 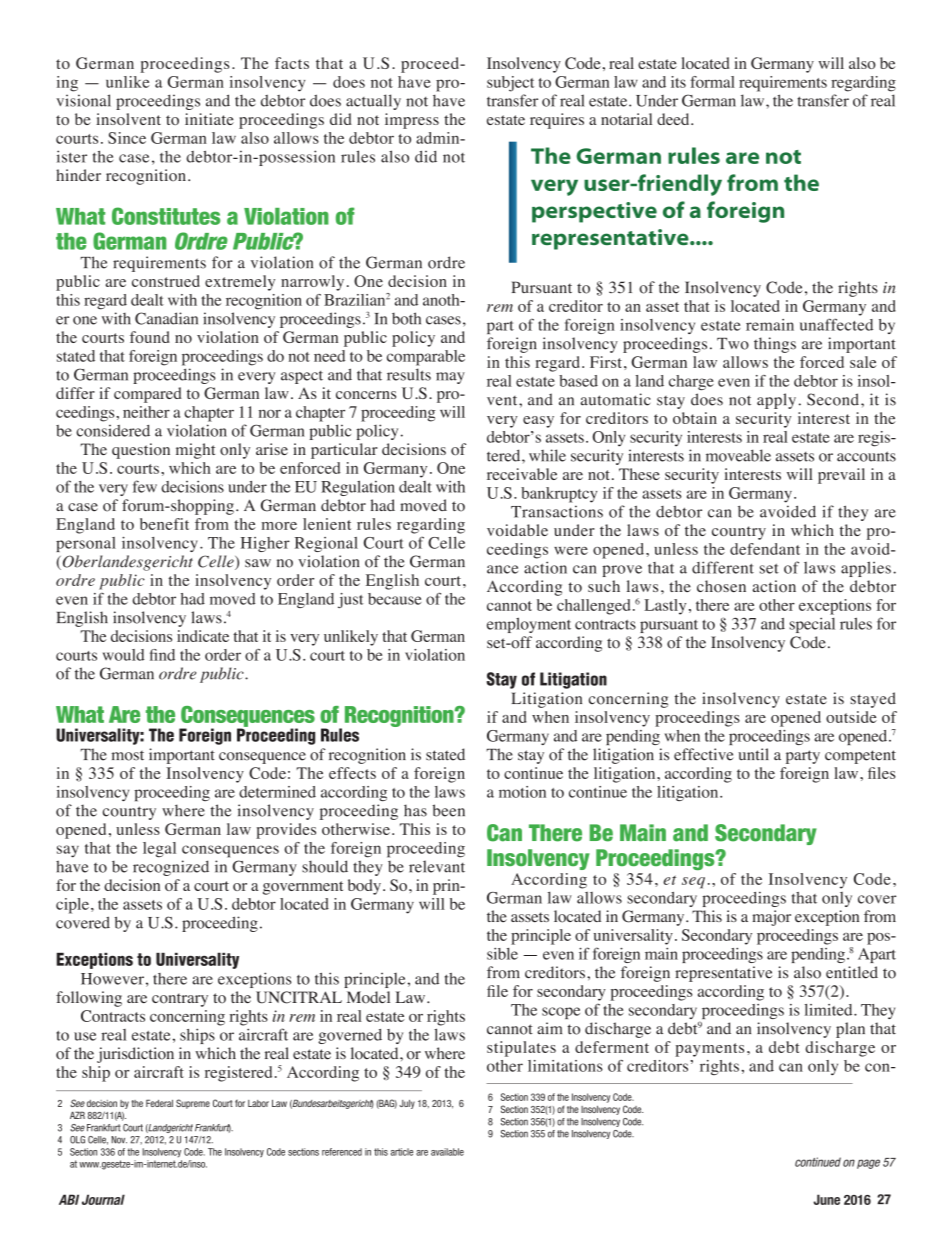 I want to click on been, so click(x=449, y=810).
